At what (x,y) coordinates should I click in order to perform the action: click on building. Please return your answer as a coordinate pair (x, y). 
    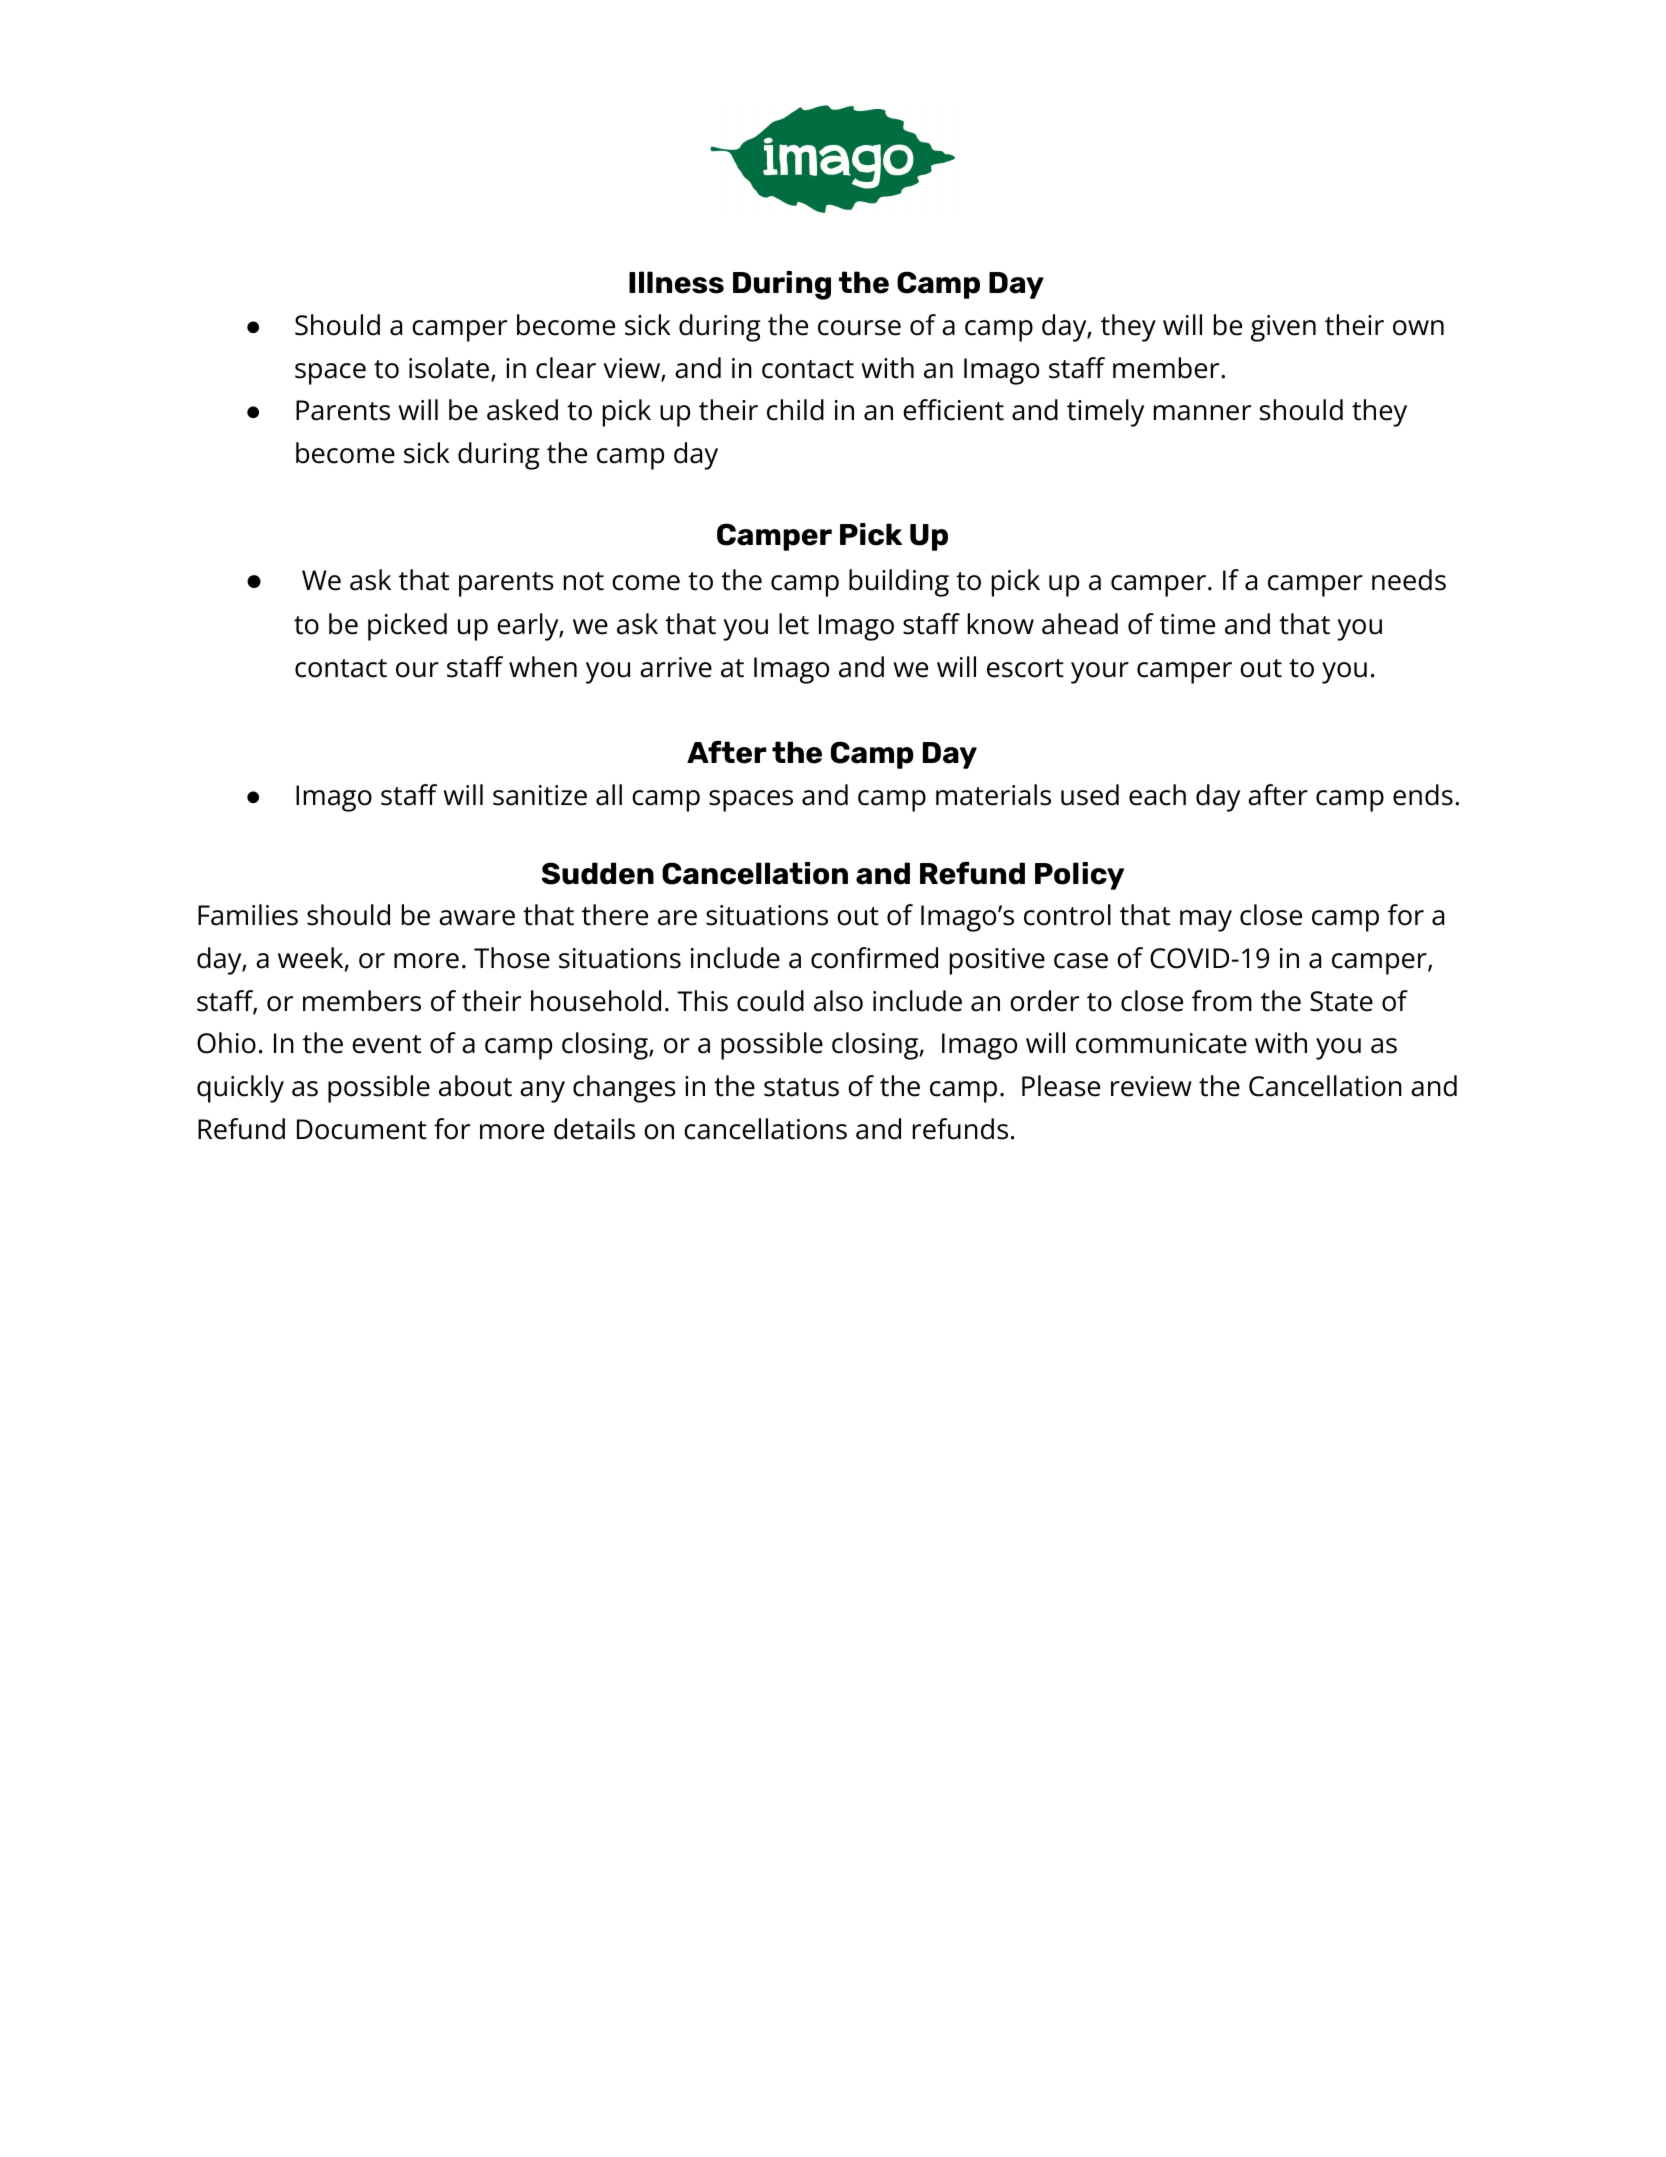
    Looking at the image, I should click on (899, 583).
